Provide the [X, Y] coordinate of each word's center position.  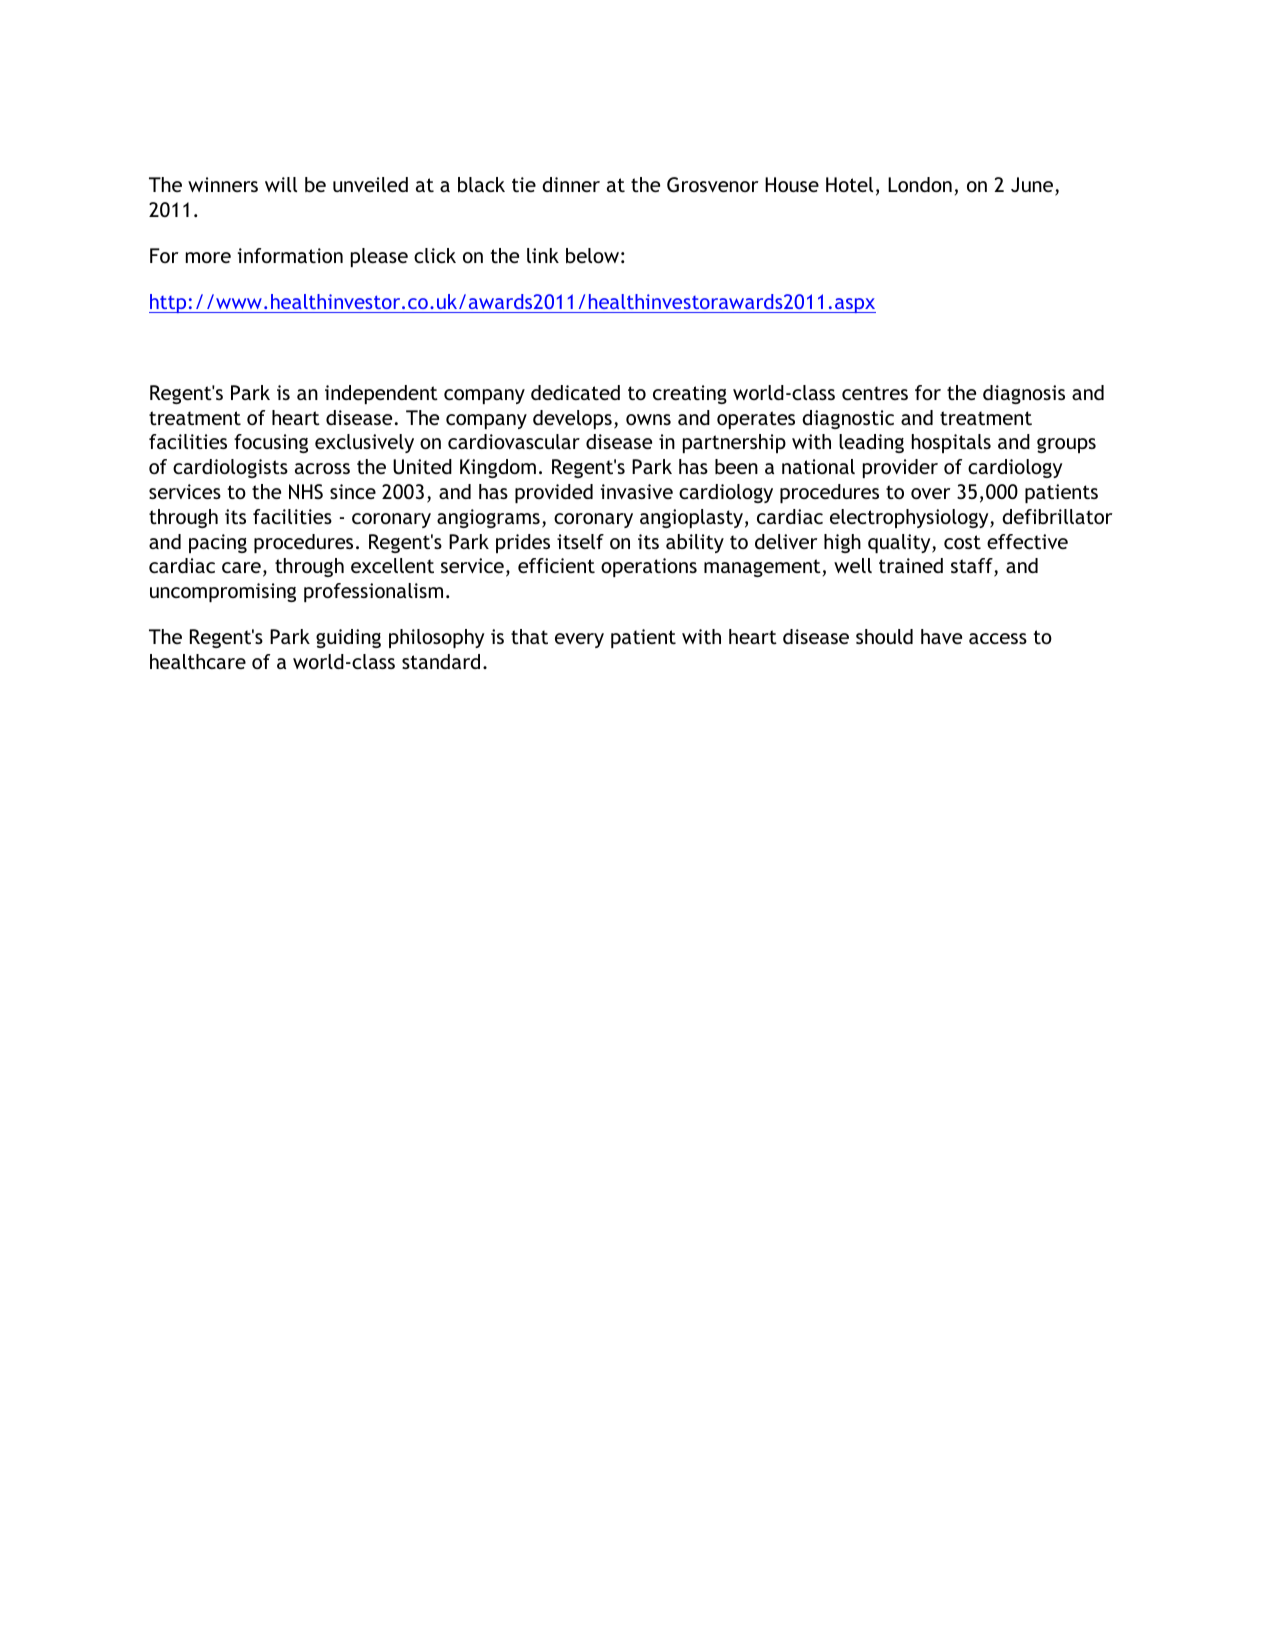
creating [690, 394]
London [920, 184]
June [1033, 186]
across [322, 468]
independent [381, 394]
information [290, 255]
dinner [571, 184]
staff [973, 567]
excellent [392, 565]
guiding [348, 638]
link [543, 255]
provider [900, 468]
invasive [636, 491]
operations [649, 567]
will [281, 184]
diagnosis [1024, 394]
